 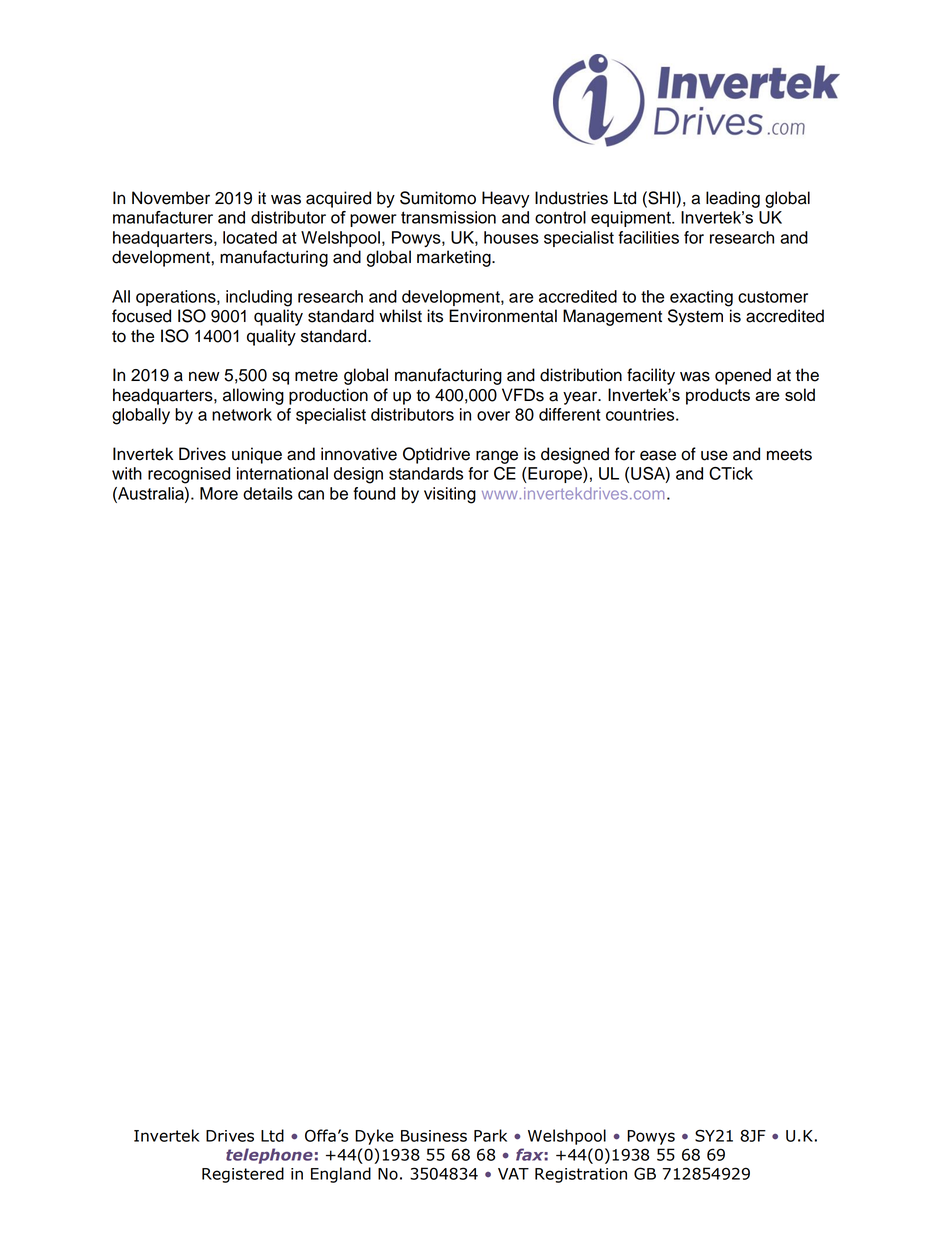 I want to click on Registration, so click(x=581, y=1175).
